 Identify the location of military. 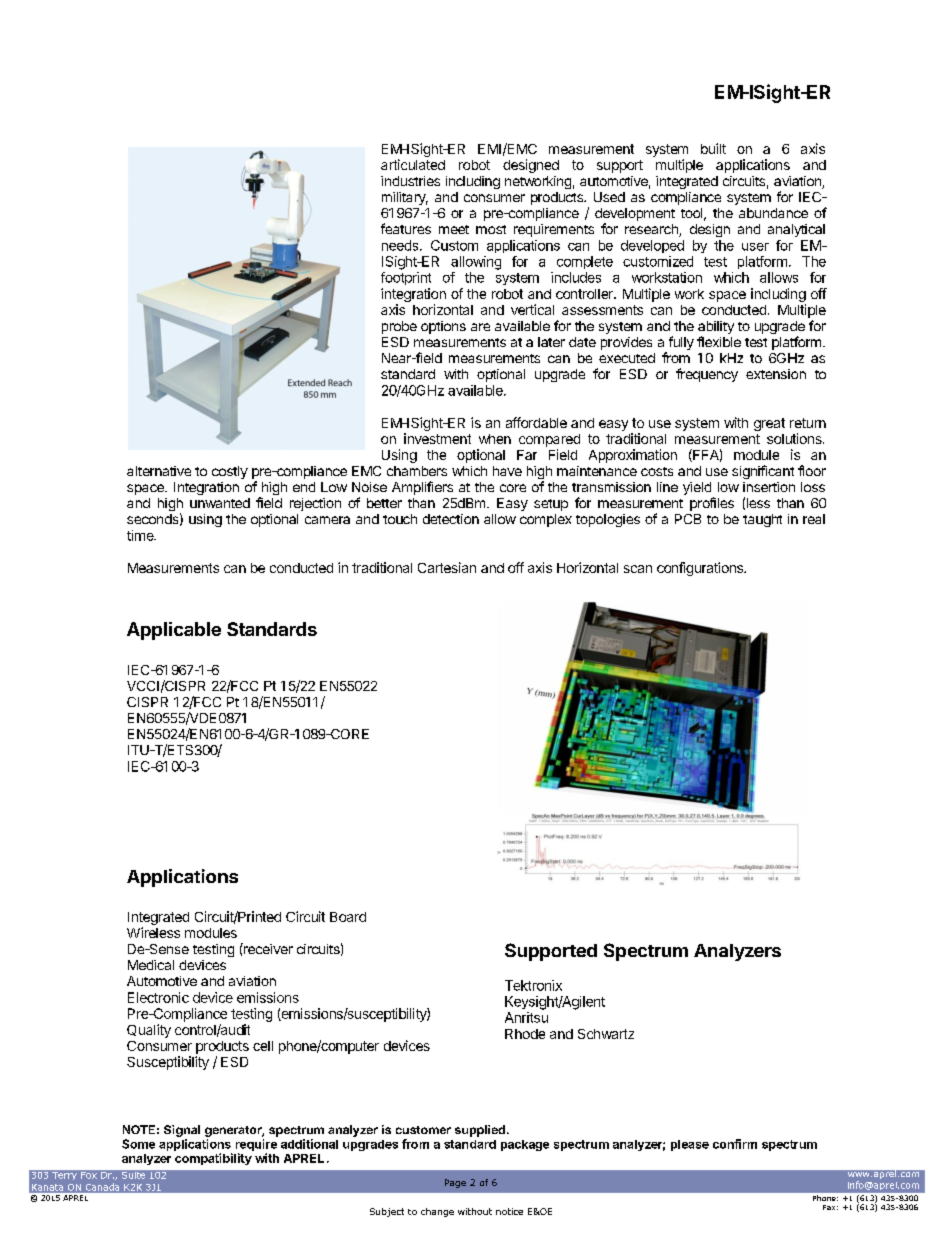
(405, 198).
